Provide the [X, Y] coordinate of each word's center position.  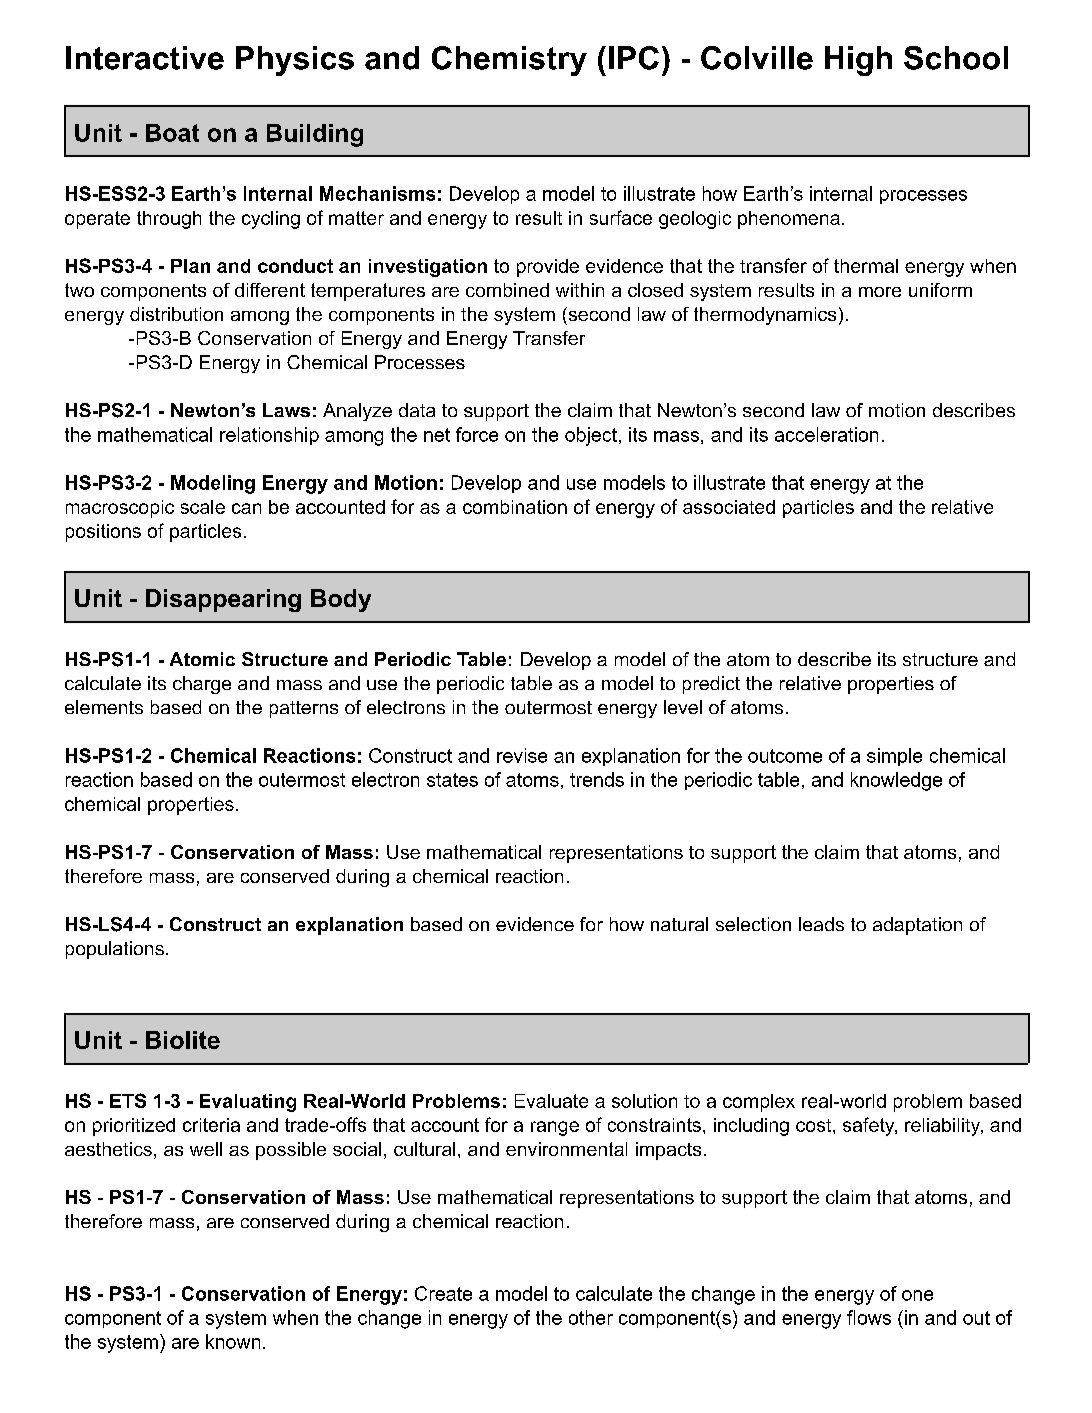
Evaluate [551, 1101]
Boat [172, 133]
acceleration [826, 434]
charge [202, 685]
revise [522, 755]
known [233, 1341]
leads [821, 924]
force [477, 434]
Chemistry [509, 61]
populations [115, 950]
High [858, 61]
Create [443, 1293]
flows [869, 1317]
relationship [269, 436]
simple [894, 757]
